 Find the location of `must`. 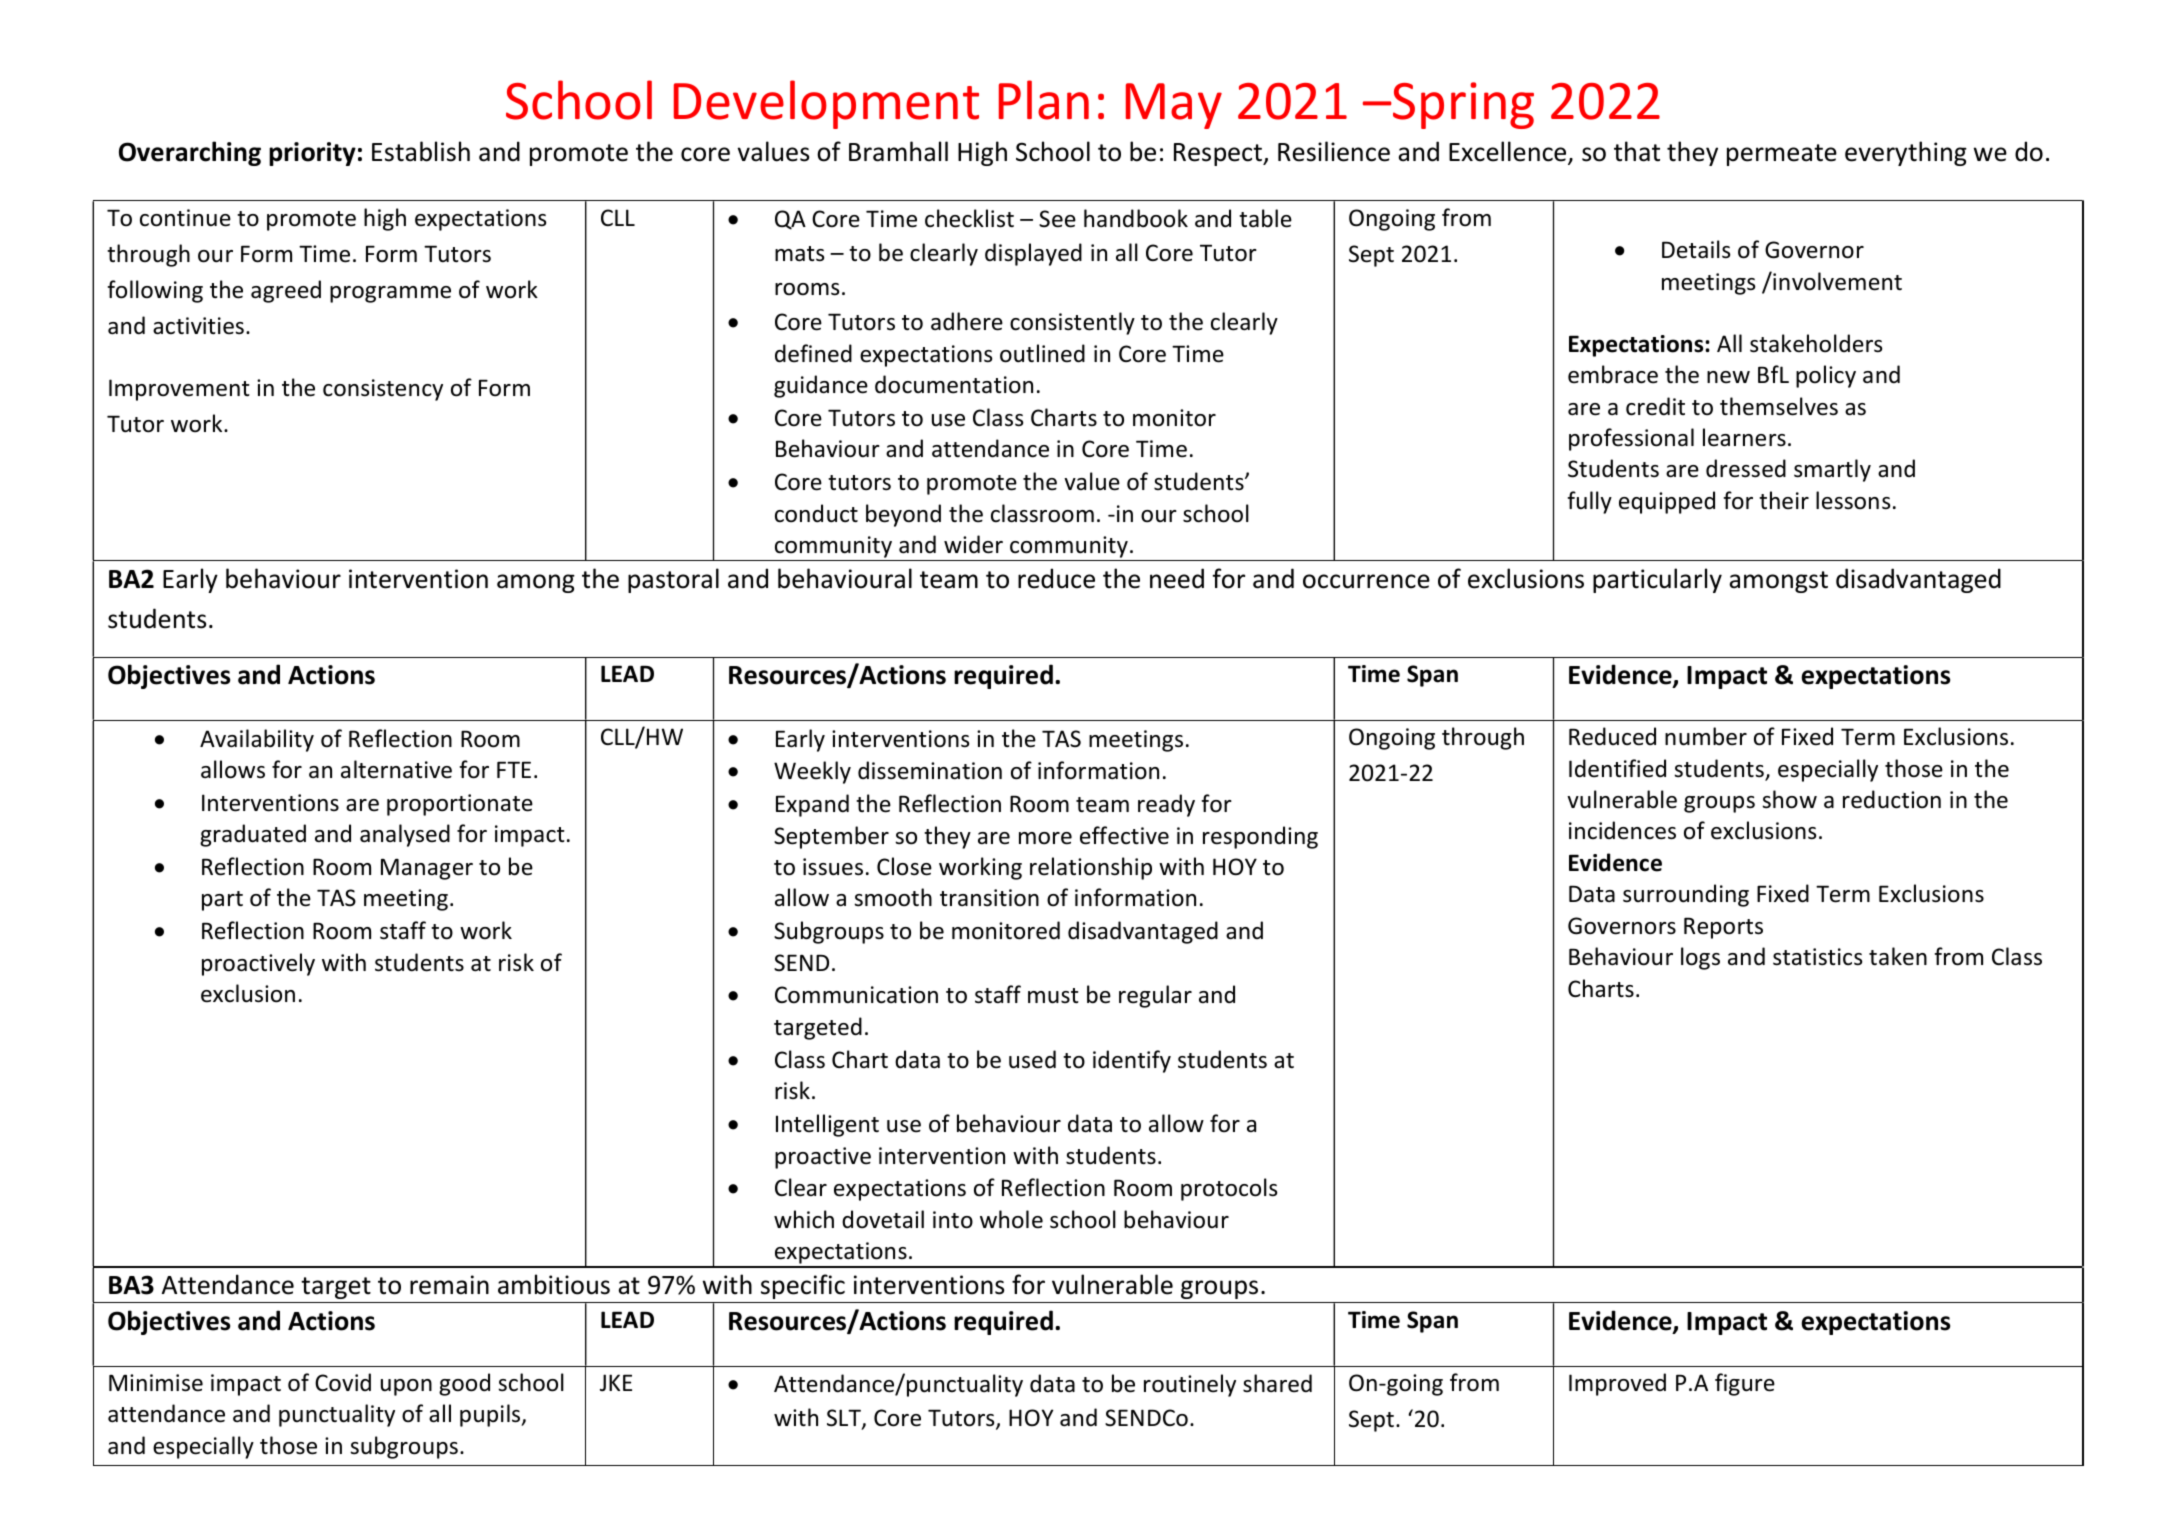

must is located at coordinates (1053, 996).
